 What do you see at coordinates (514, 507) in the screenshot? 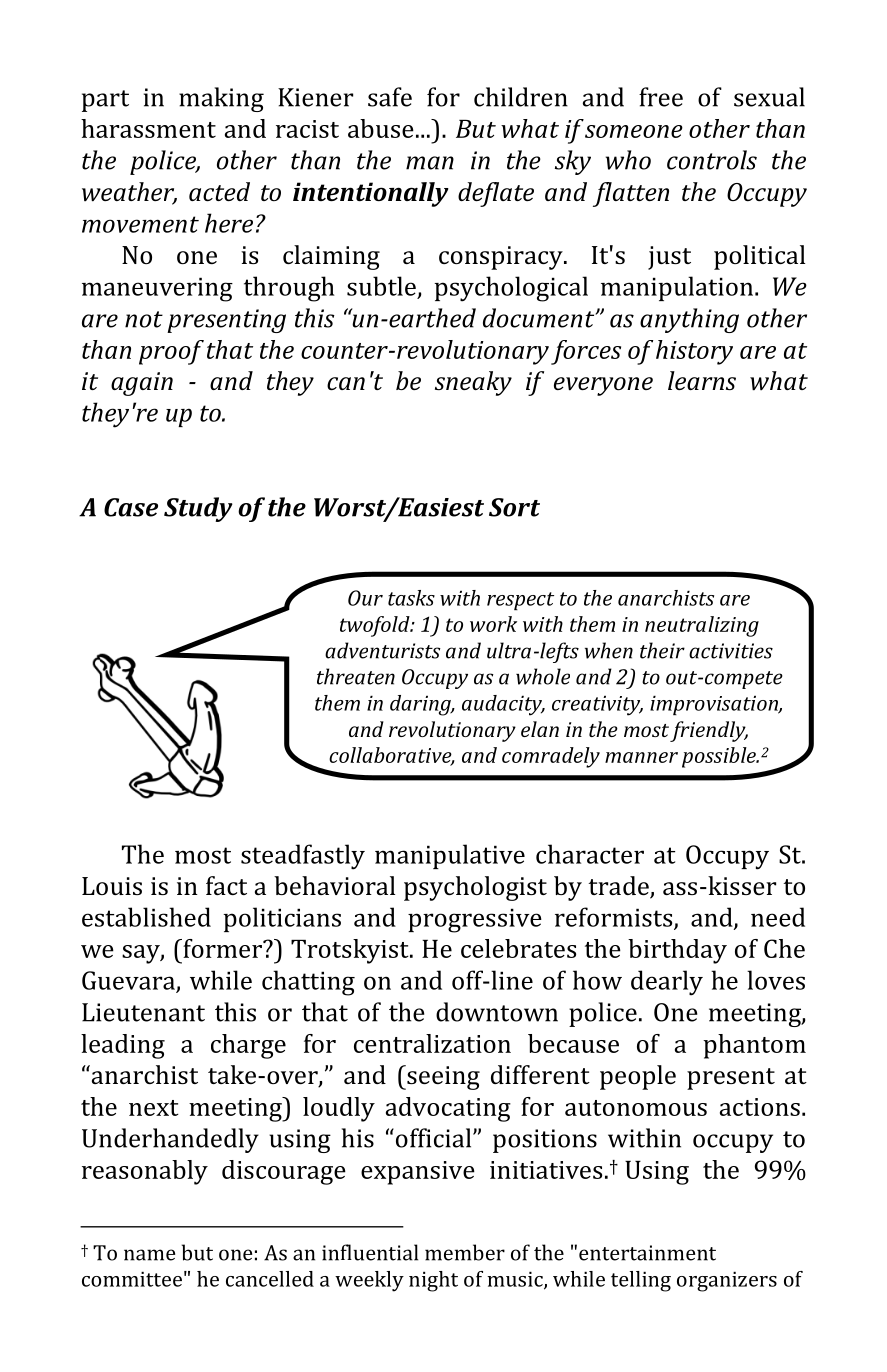
I see `Sort` at bounding box center [514, 507].
